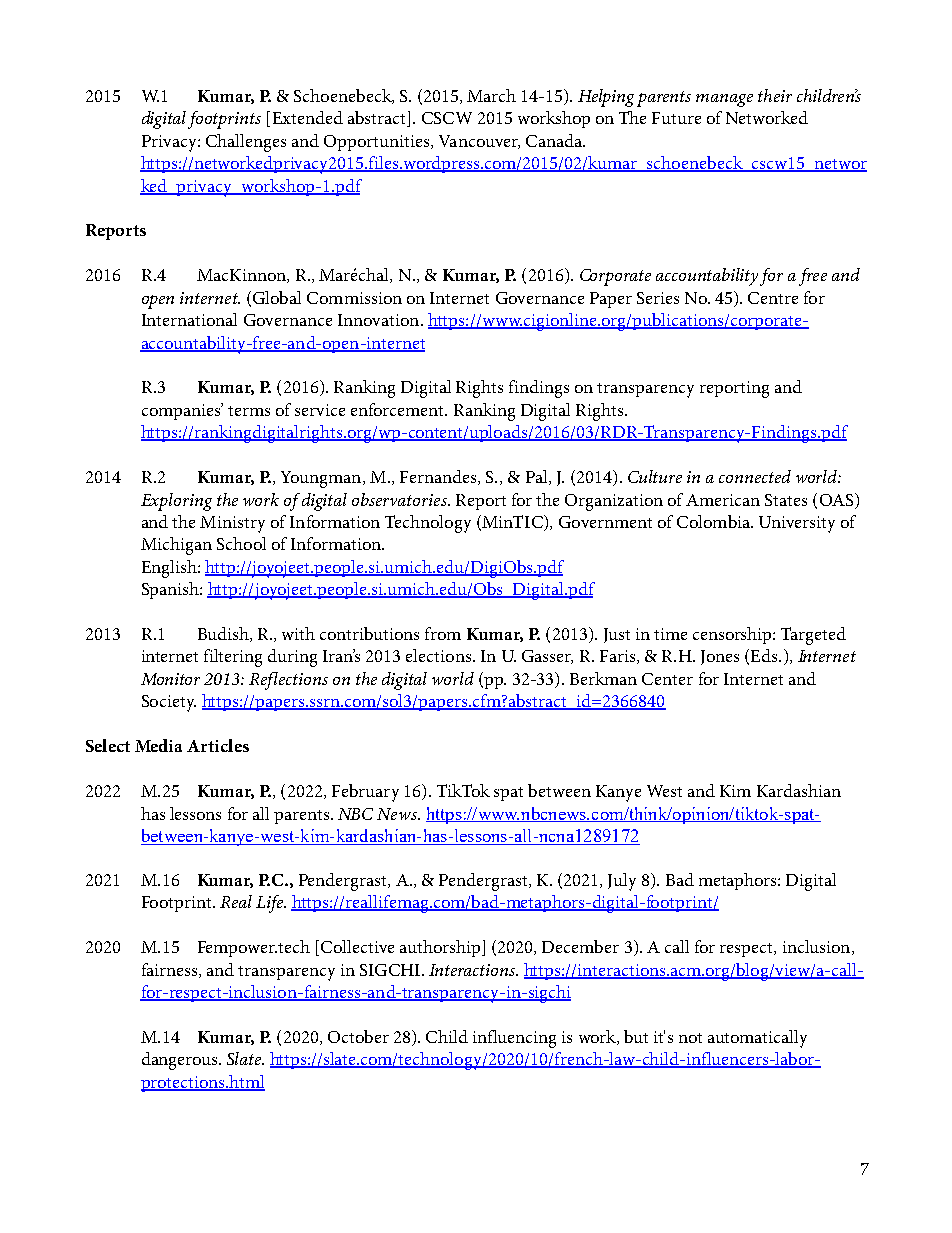 This screenshot has height=1233, width=952. What do you see at coordinates (181, 1061) in the screenshot?
I see `dangerous` at bounding box center [181, 1061].
